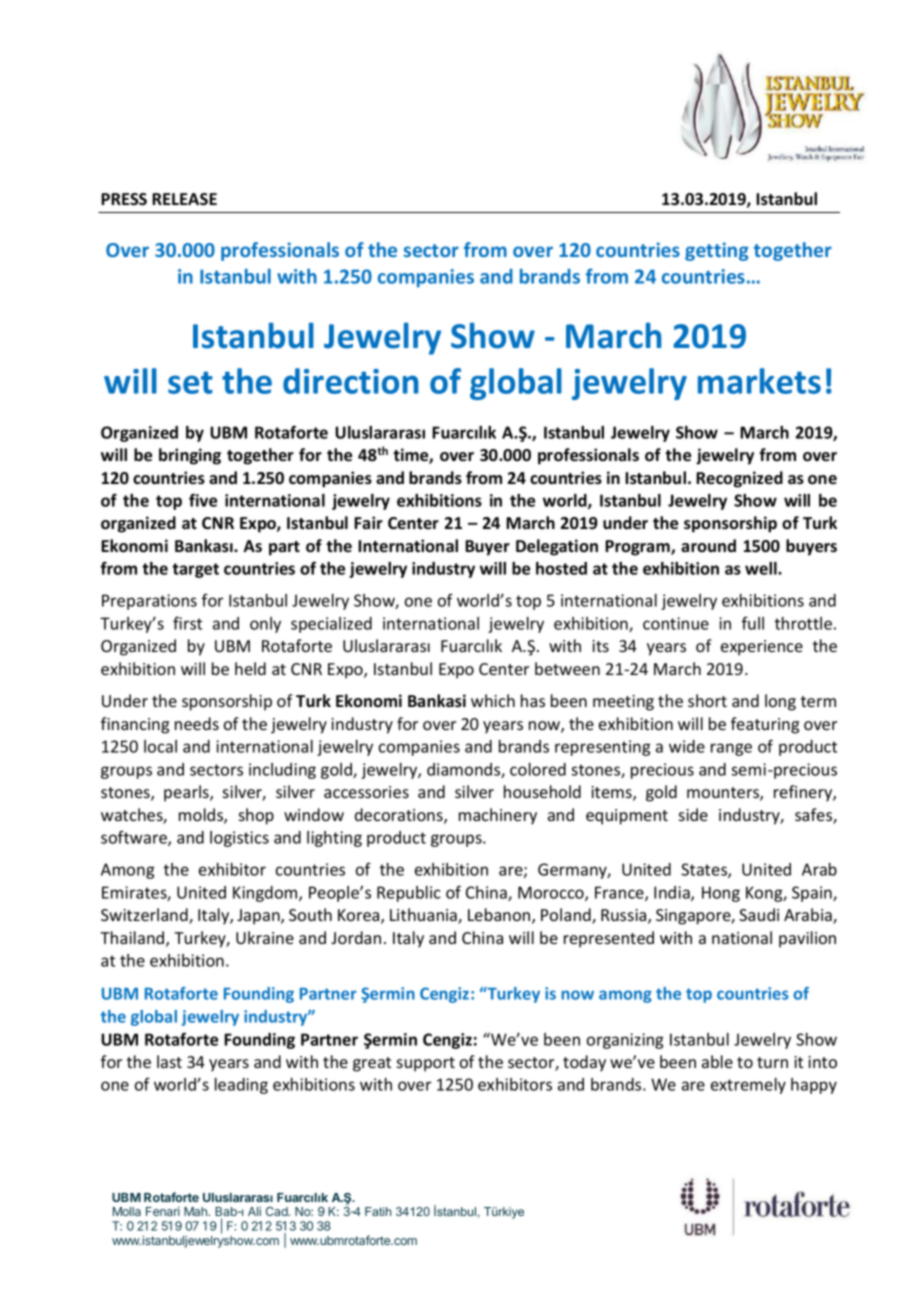  What do you see at coordinates (759, 914) in the page?
I see `Saudi` at bounding box center [759, 914].
